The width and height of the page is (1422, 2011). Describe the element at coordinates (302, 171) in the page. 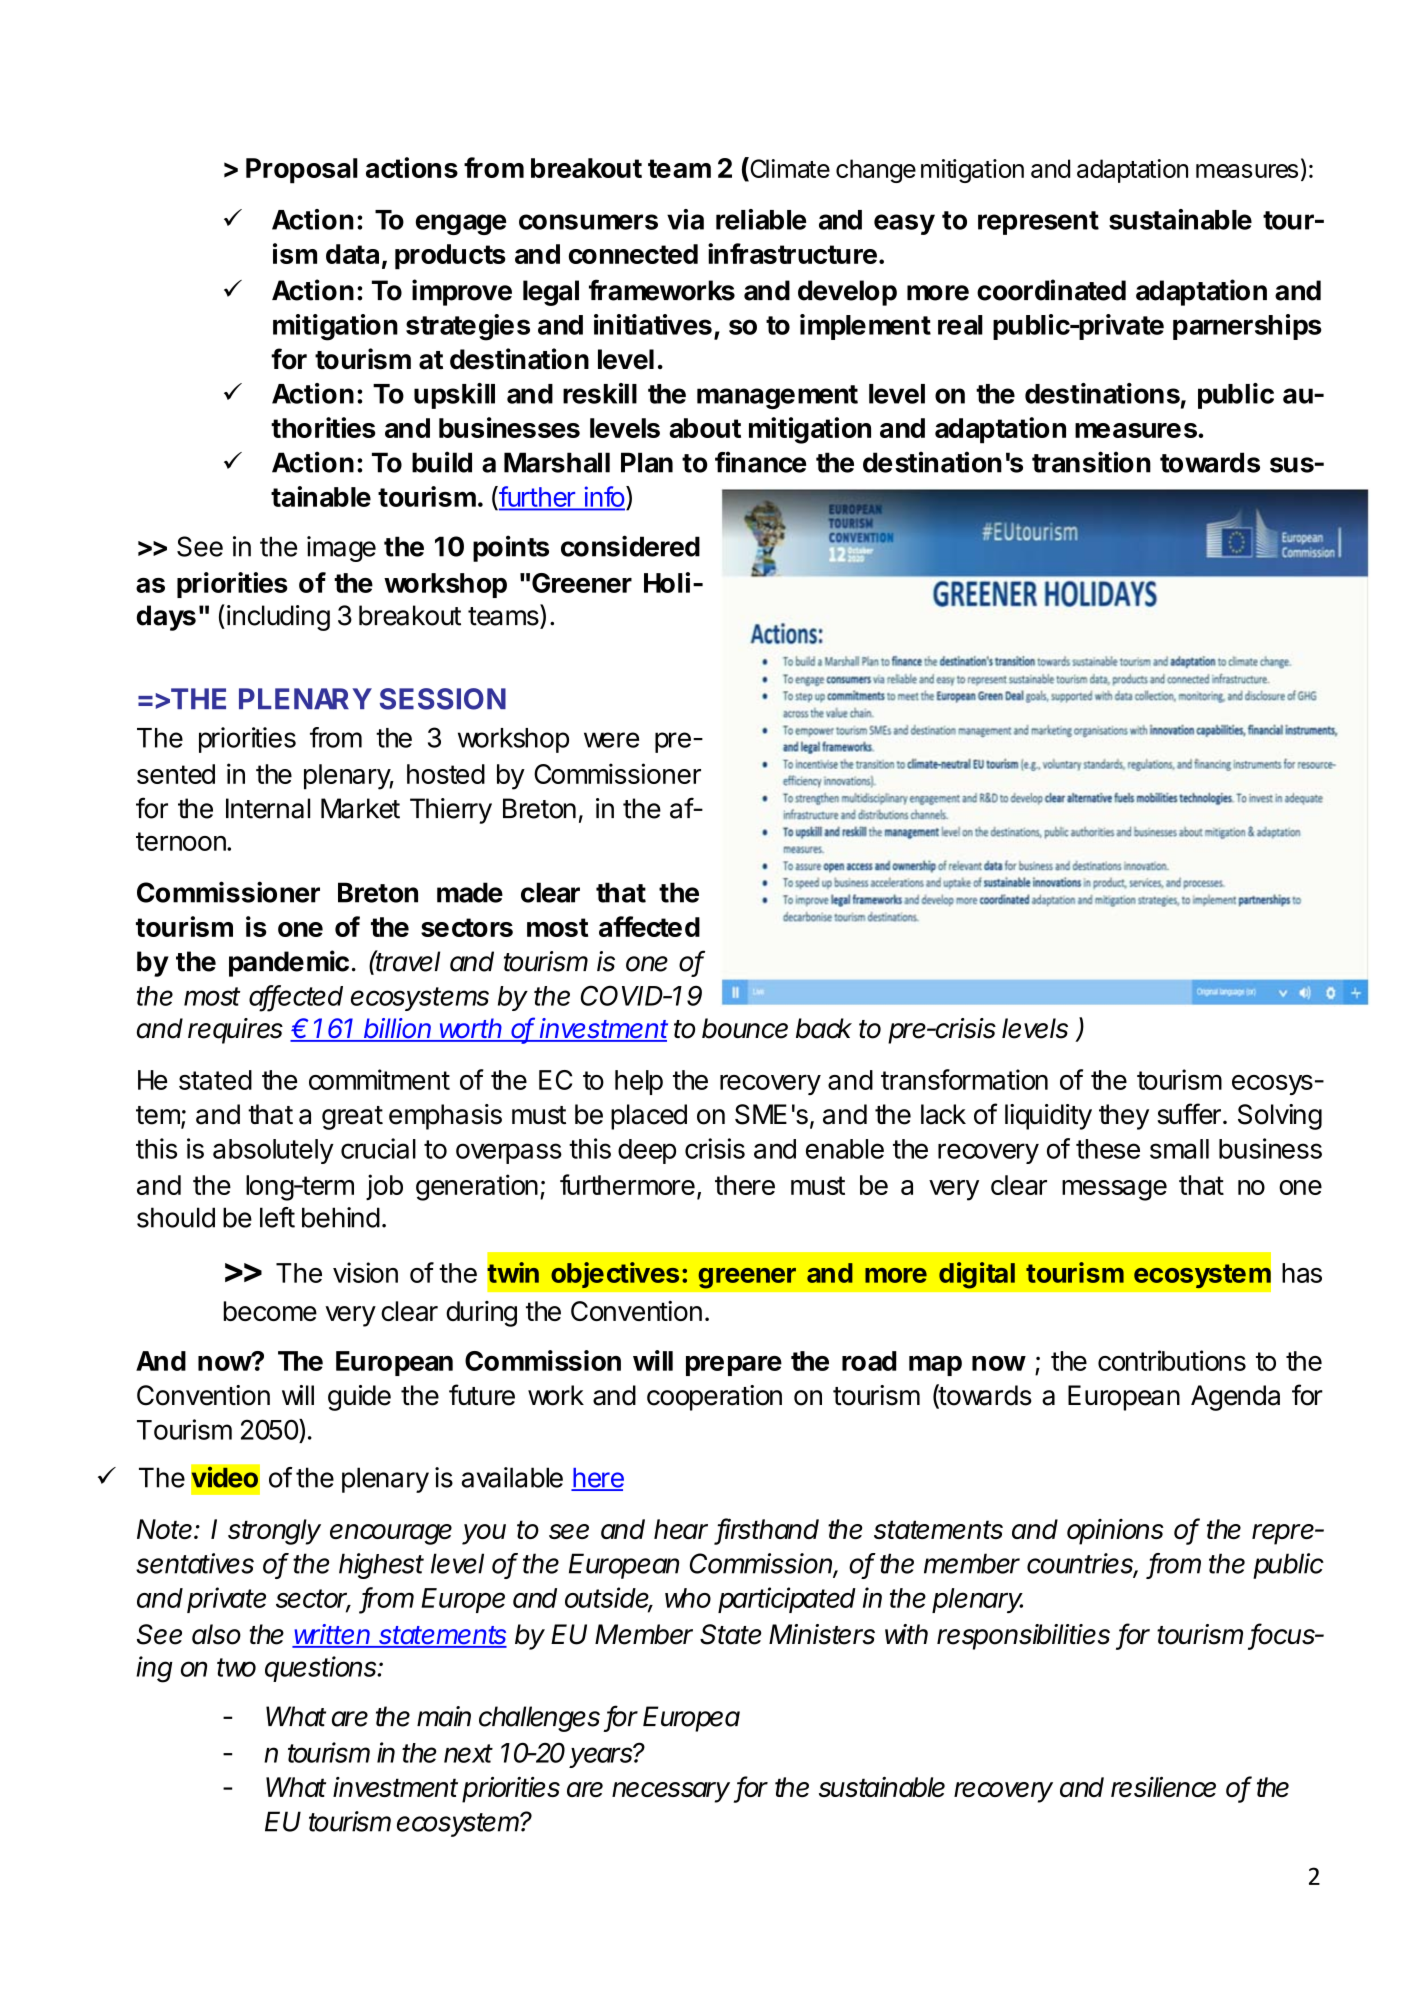

I see `Proposal` at that location.
